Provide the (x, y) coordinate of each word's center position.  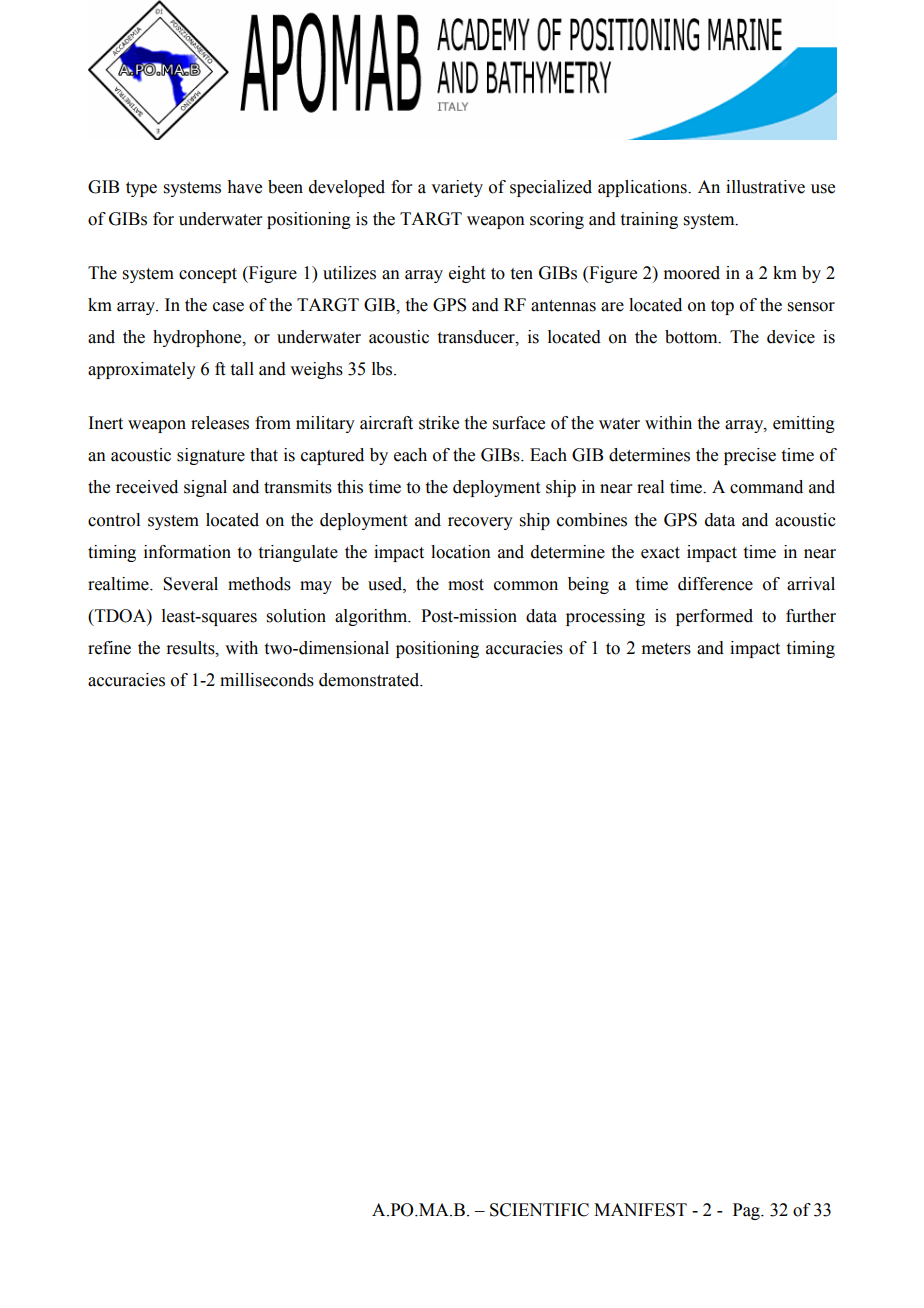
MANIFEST (640, 1210)
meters (666, 649)
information (187, 552)
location (461, 552)
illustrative (765, 187)
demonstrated (370, 680)
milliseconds (267, 680)
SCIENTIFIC (539, 1210)
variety (457, 188)
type (141, 189)
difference (715, 584)
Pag (747, 1211)
